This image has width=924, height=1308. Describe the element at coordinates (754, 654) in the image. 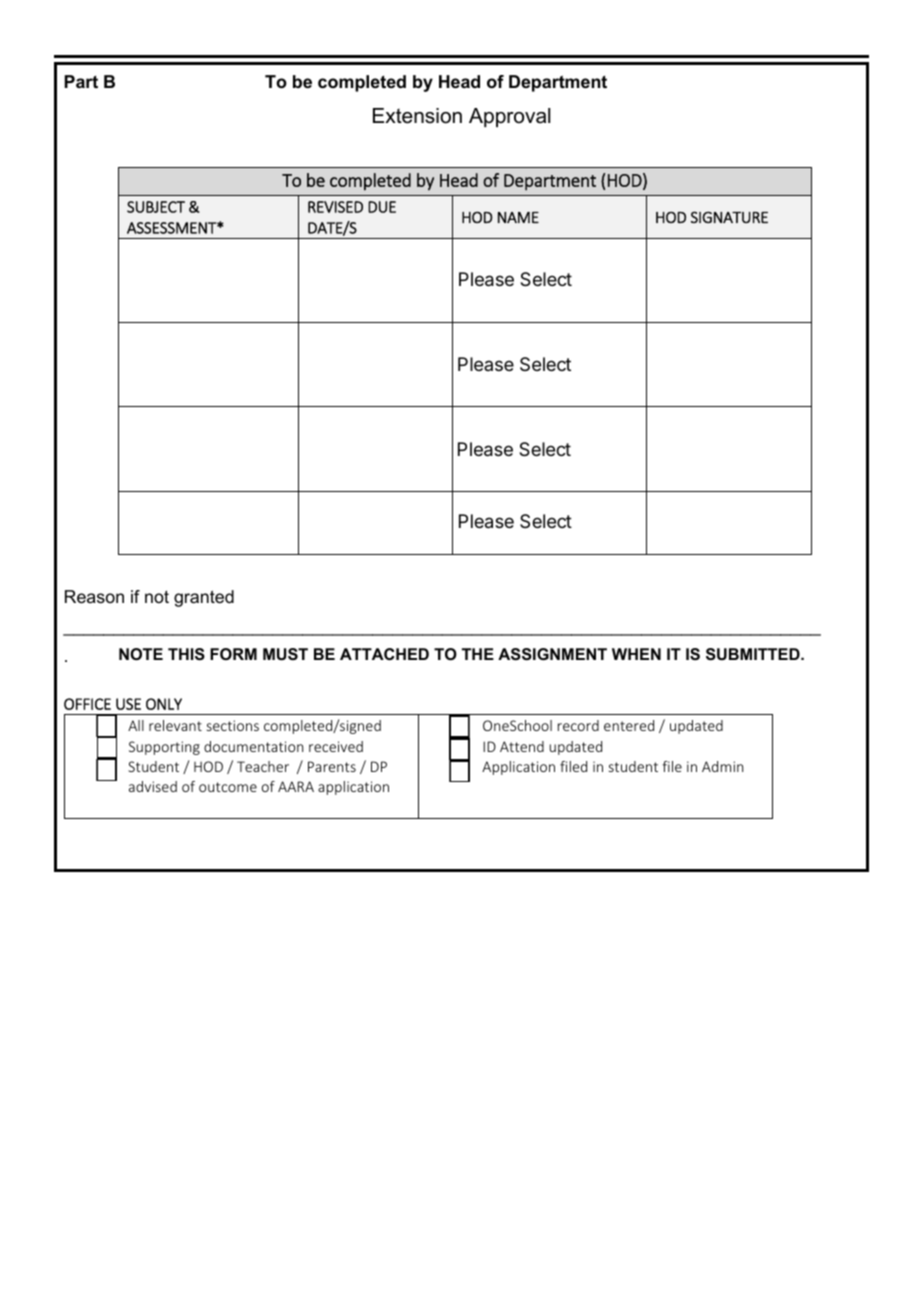

I see `SUBMITTED` at that location.
